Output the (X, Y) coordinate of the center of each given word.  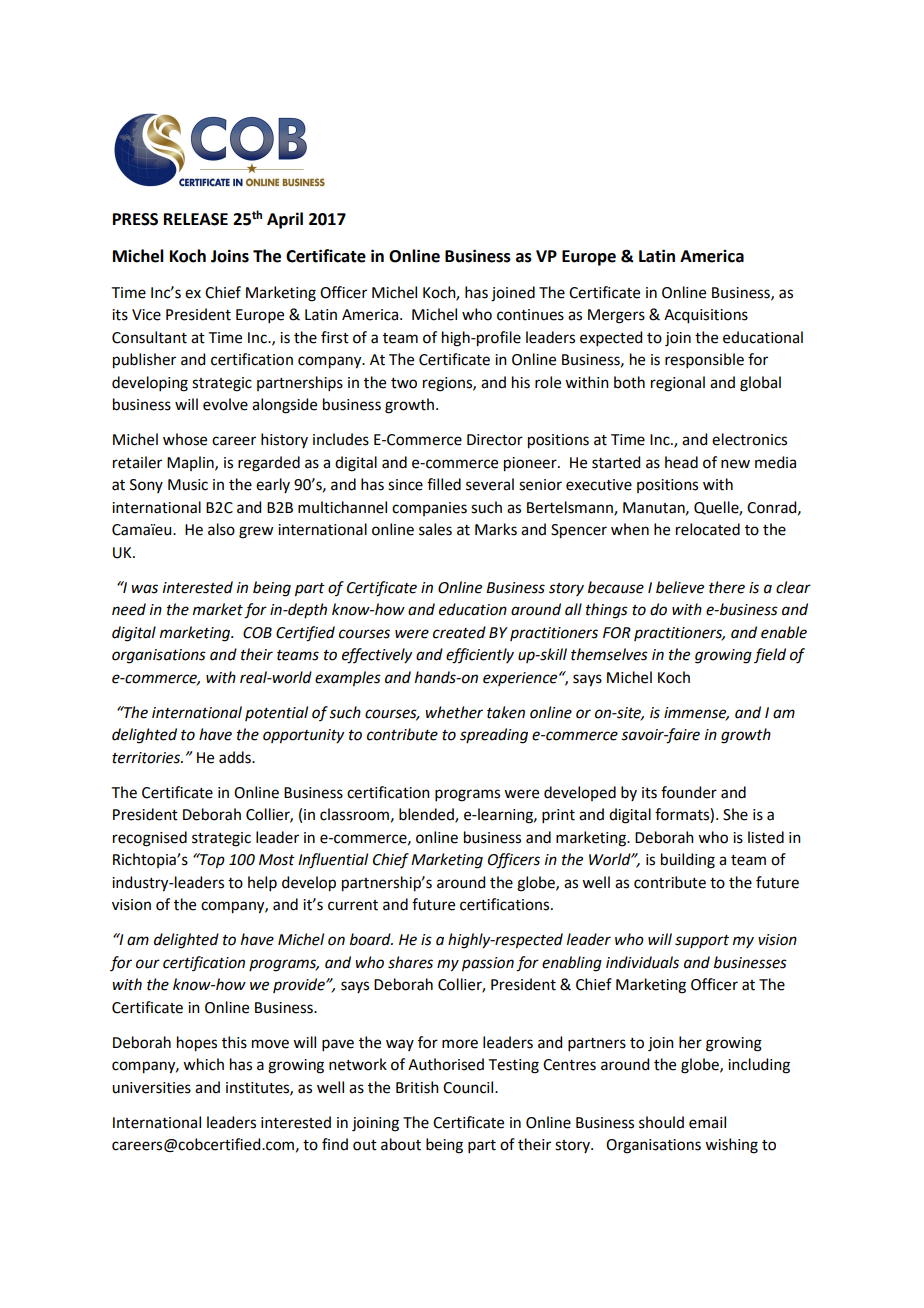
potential (276, 713)
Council (469, 1087)
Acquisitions (706, 316)
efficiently (480, 656)
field (770, 655)
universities (151, 1088)
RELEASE (196, 219)
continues (530, 315)
